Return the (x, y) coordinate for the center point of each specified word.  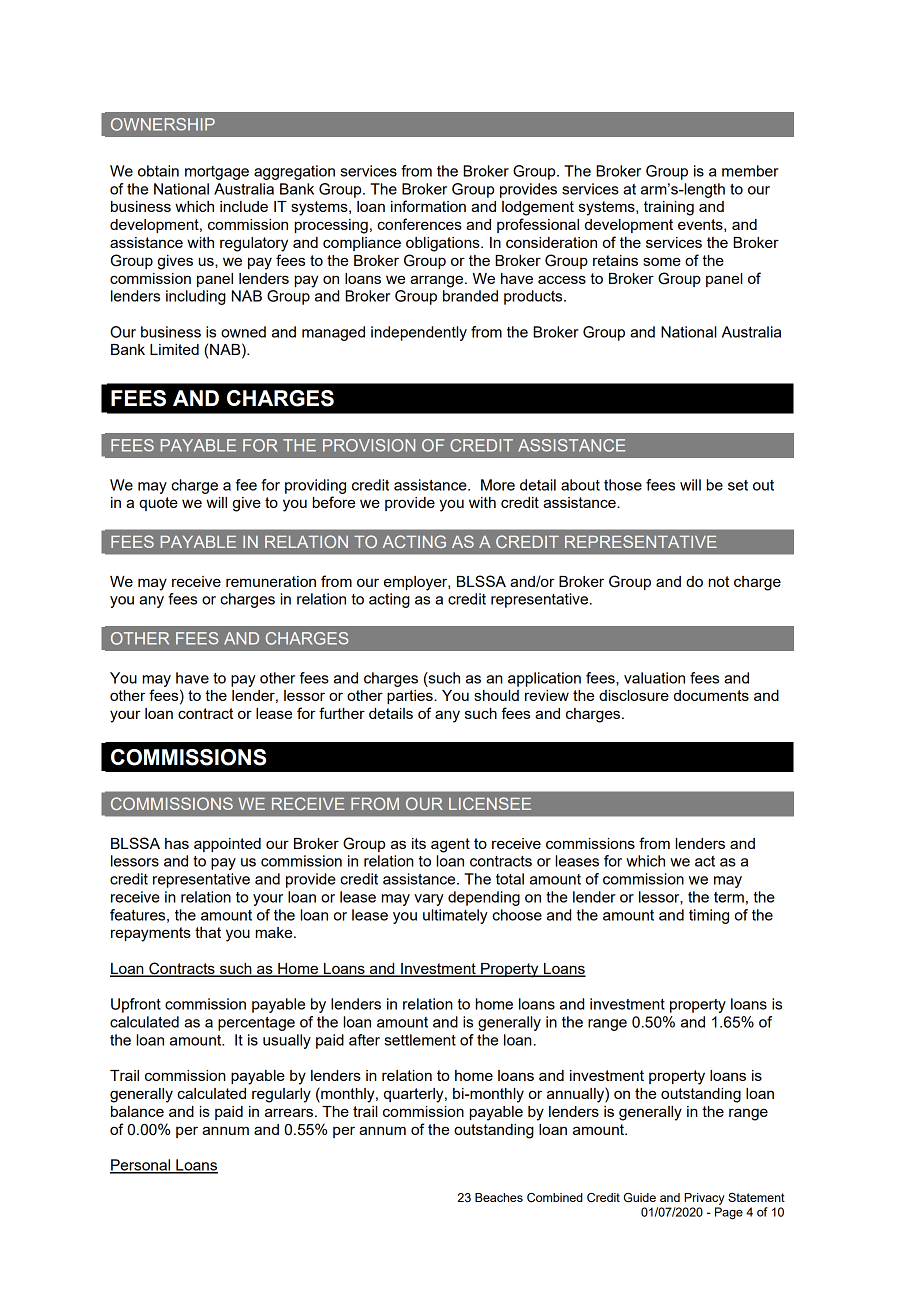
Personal (141, 1166)
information (428, 206)
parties (411, 697)
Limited (174, 349)
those (623, 485)
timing (709, 916)
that (208, 932)
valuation (654, 678)
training (669, 208)
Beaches (499, 1197)
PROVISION (369, 445)
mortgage (217, 173)
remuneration (271, 581)
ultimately (455, 916)
